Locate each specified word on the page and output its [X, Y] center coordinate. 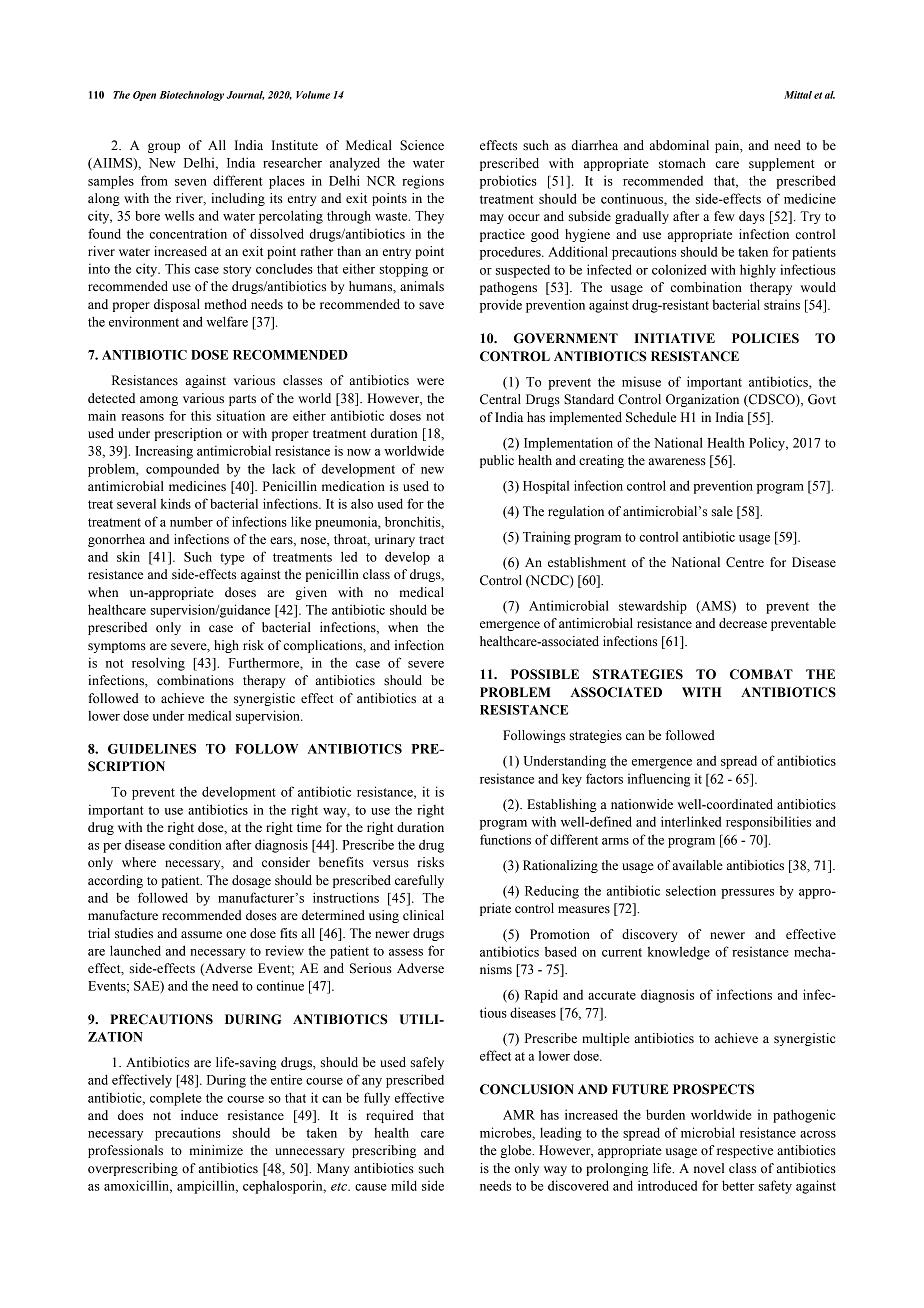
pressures [747, 894]
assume [201, 935]
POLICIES [765, 338]
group [164, 148]
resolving [158, 664]
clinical [423, 915]
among [159, 401]
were [430, 382]
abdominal [679, 145]
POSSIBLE [545, 674]
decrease [743, 623]
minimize [216, 1150]
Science [422, 145]
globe [517, 1151]
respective [745, 1151]
